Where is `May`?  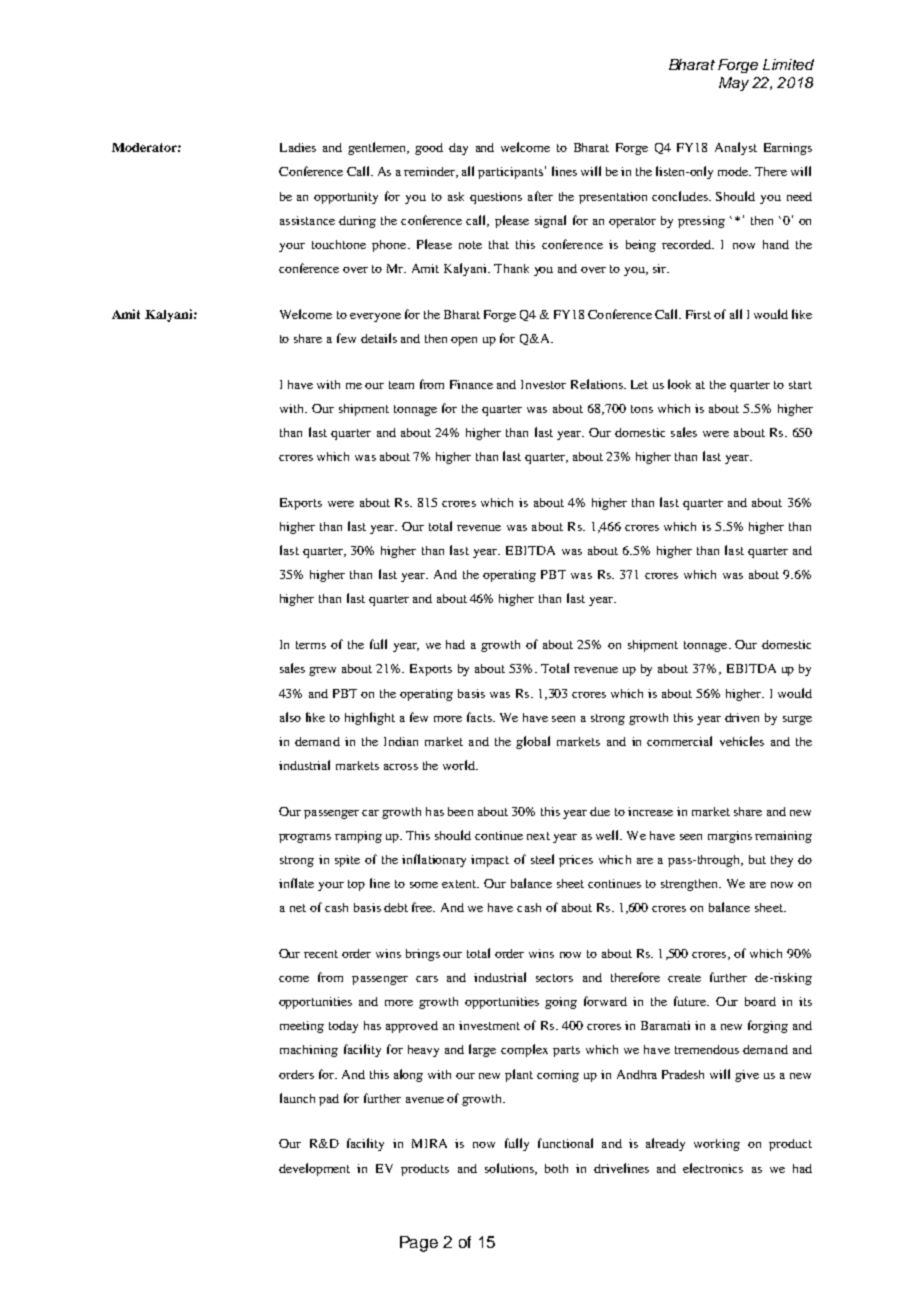
May is located at coordinates (734, 84).
